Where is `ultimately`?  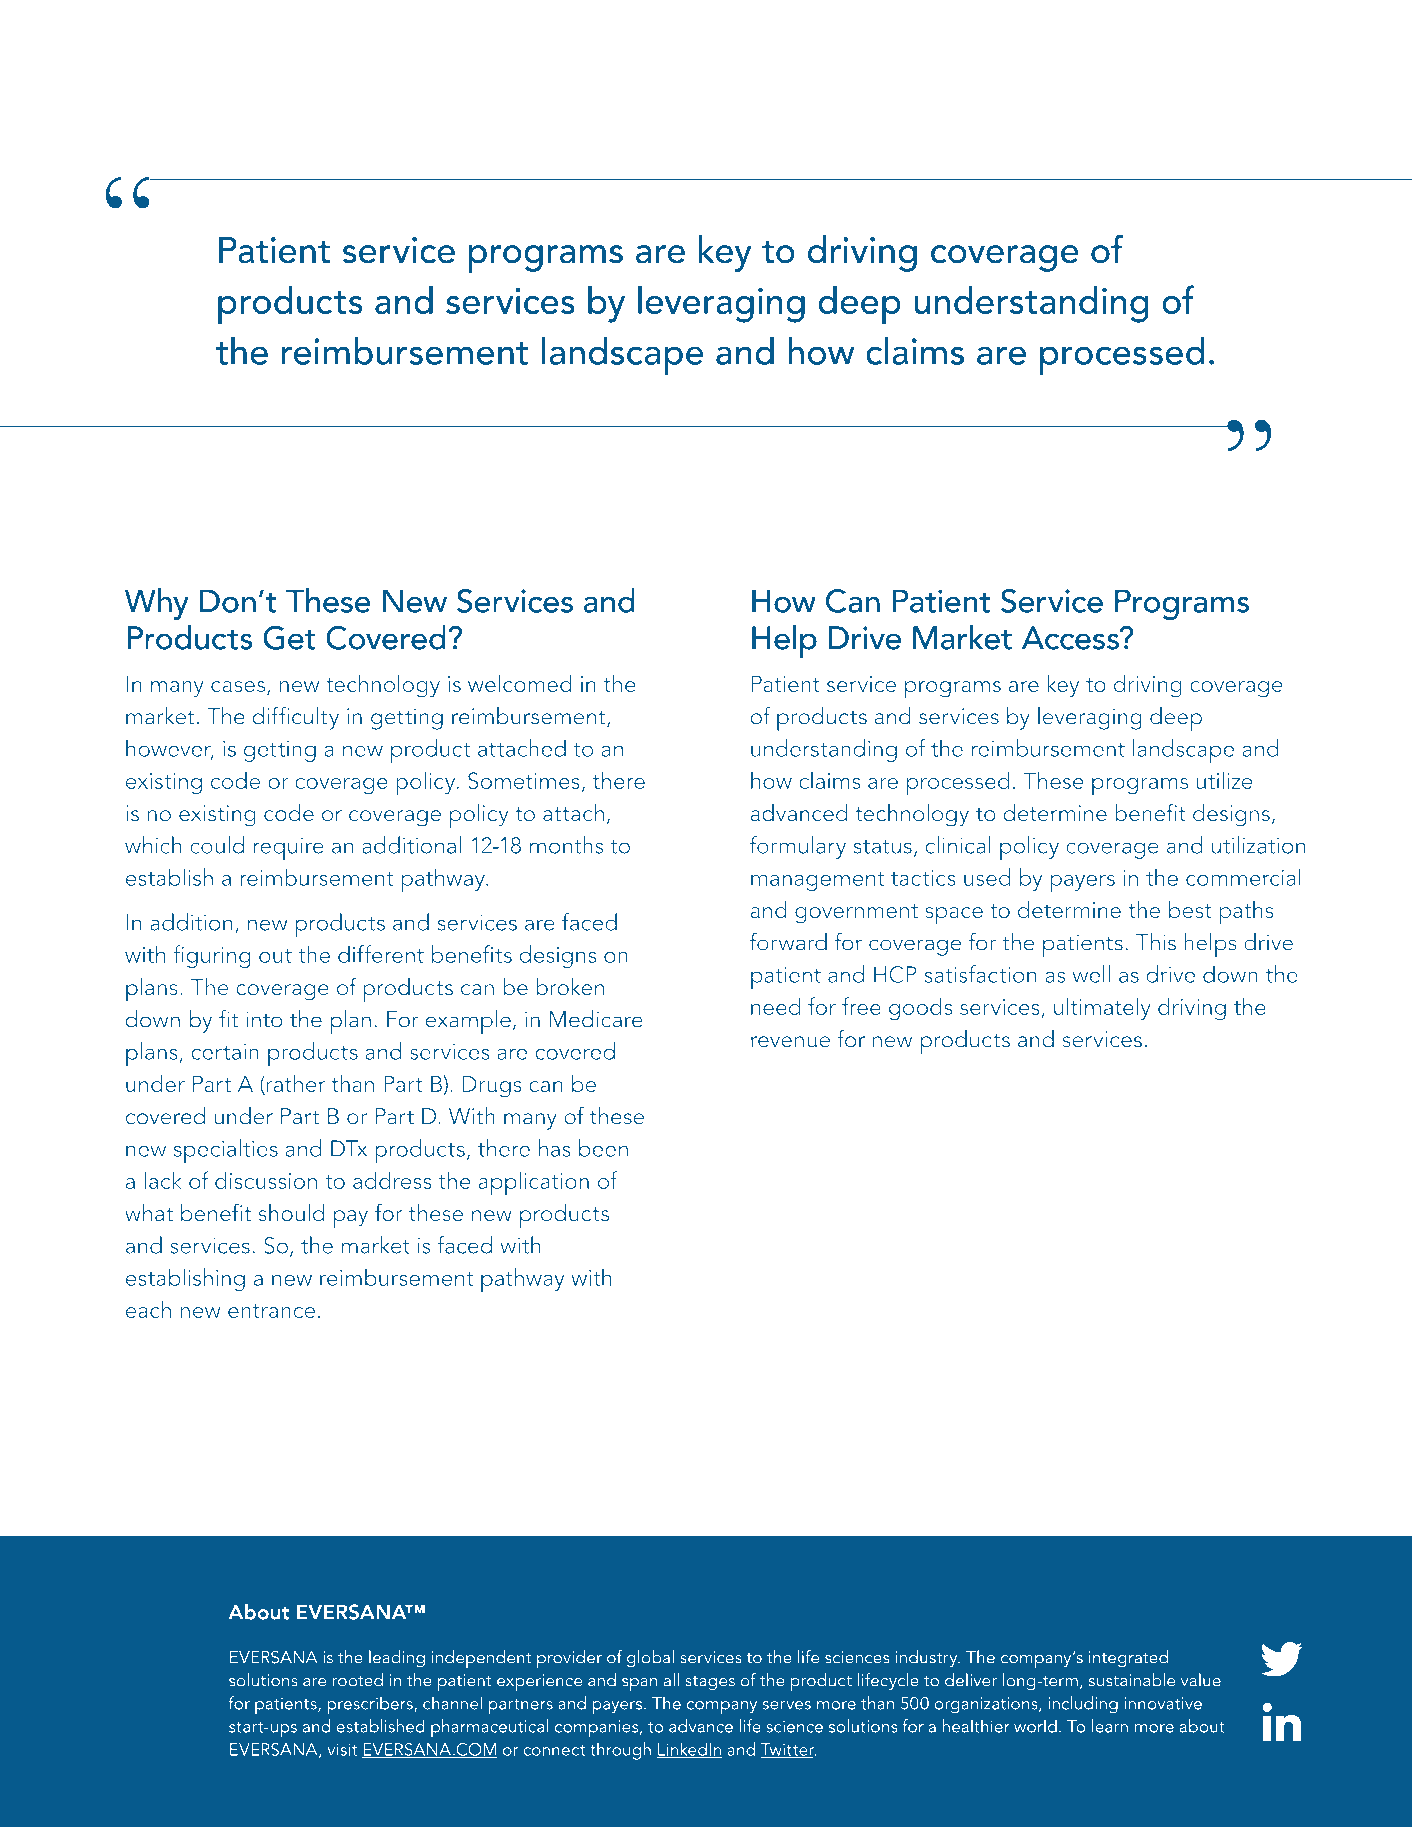 ultimately is located at coordinates (1102, 1009).
